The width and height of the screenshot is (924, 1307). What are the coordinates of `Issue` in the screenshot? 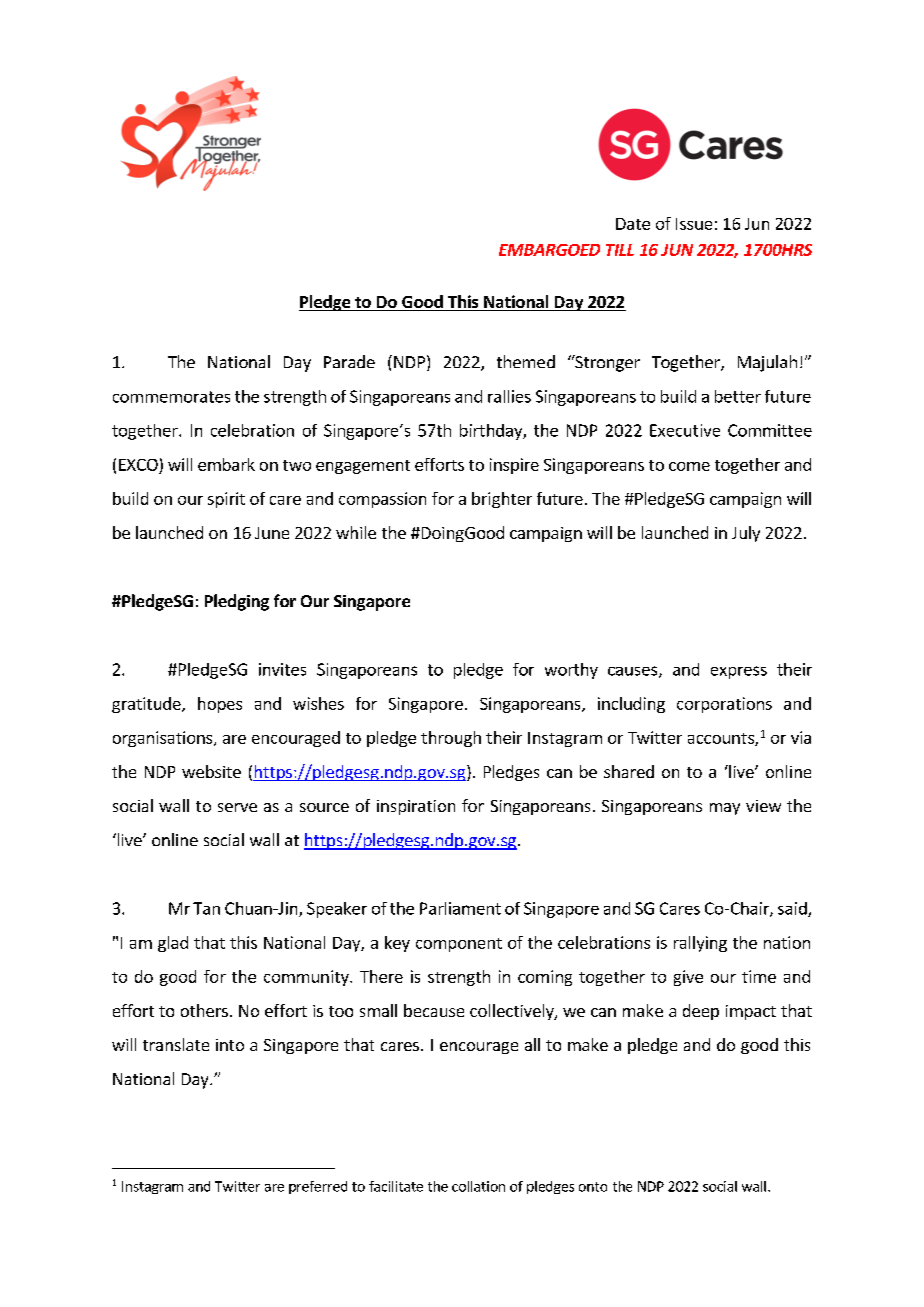 It's located at (694, 224).
